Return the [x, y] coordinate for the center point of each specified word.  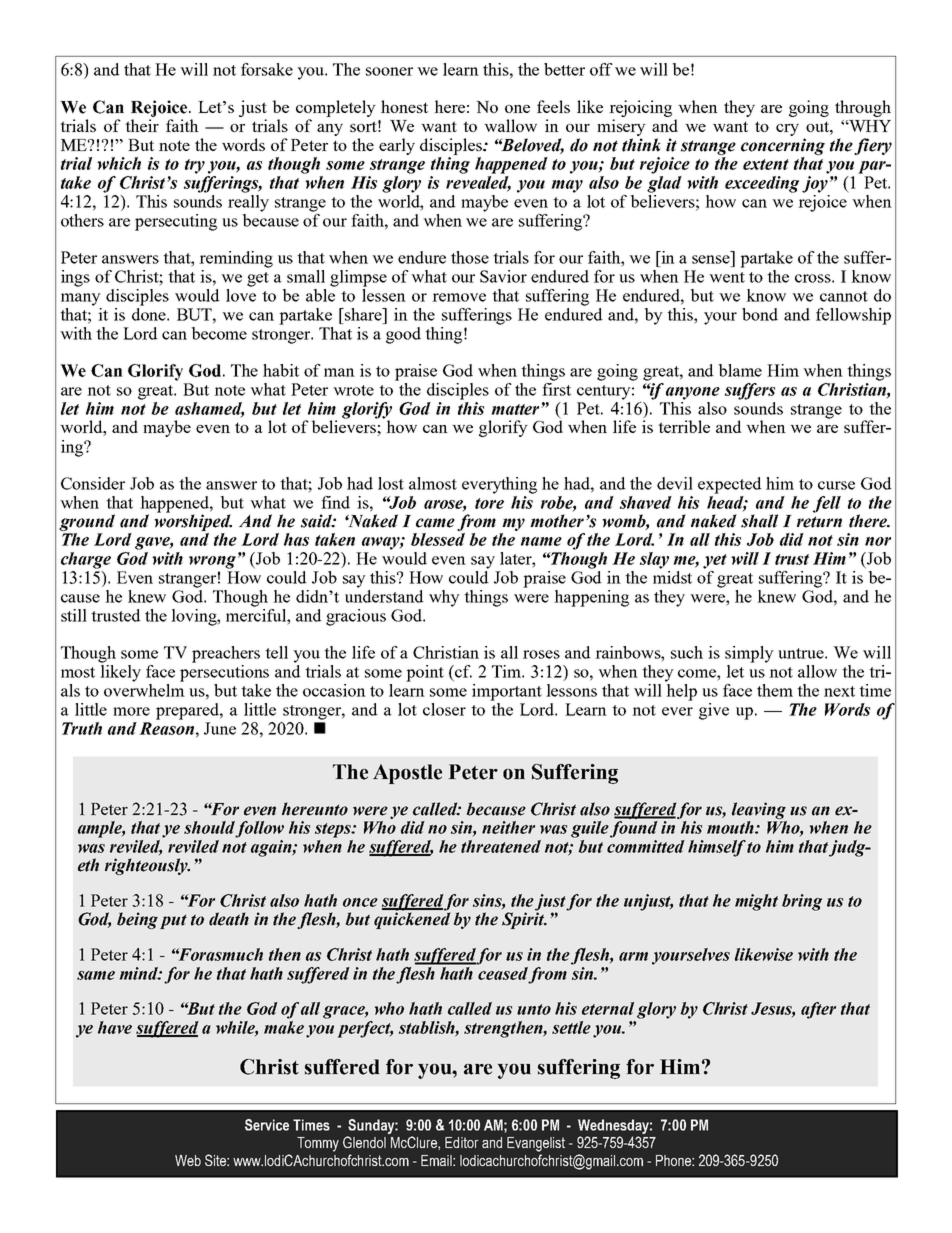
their [142, 125]
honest [404, 106]
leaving [759, 810]
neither [508, 827]
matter [516, 409]
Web [188, 1160]
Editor [462, 1142]
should [209, 827]
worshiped [193, 521]
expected [730, 485]
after [818, 1010]
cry [787, 130]
